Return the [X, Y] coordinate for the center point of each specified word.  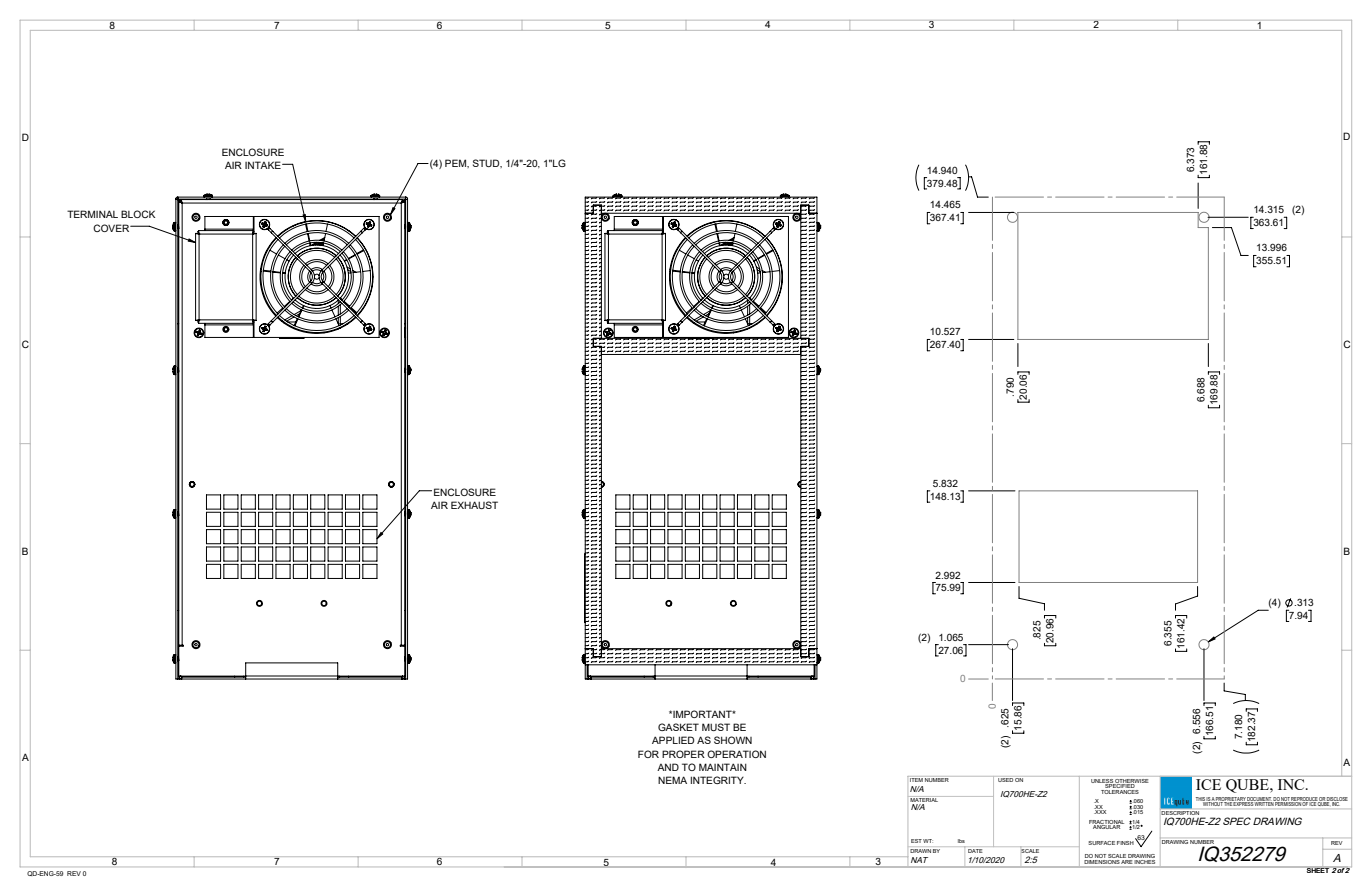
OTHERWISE [1131, 782]
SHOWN [733, 740]
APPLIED [673, 740]
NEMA [672, 780]
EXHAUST [474, 505]
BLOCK [138, 214]
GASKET [678, 727]
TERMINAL [92, 214]
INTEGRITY [718, 780]
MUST [716, 727]
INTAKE [264, 165]
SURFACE [1101, 843]
